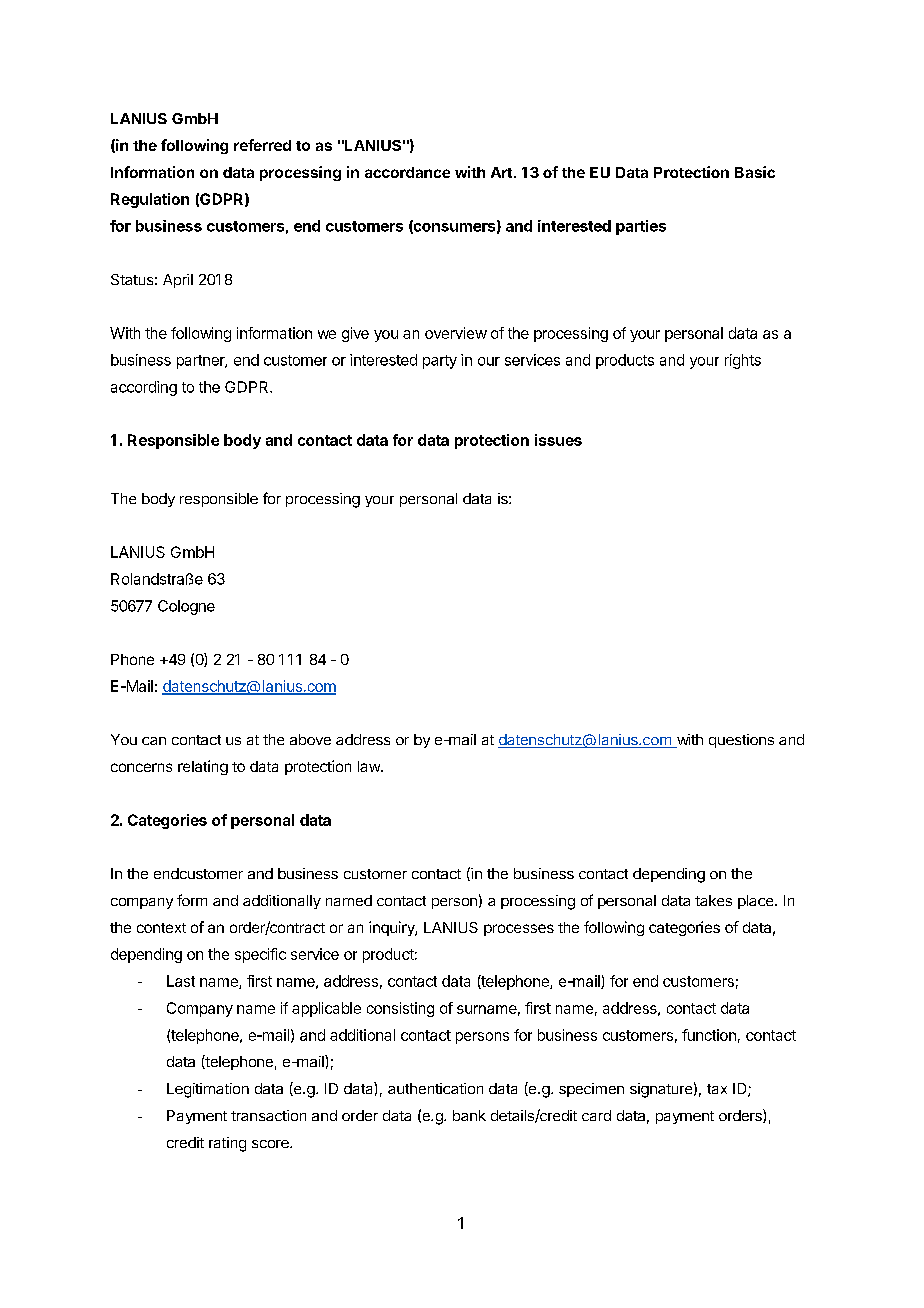 This screenshot has width=924, height=1308. Describe the element at coordinates (208, 1090) in the screenshot. I see `Legitimation` at that location.
